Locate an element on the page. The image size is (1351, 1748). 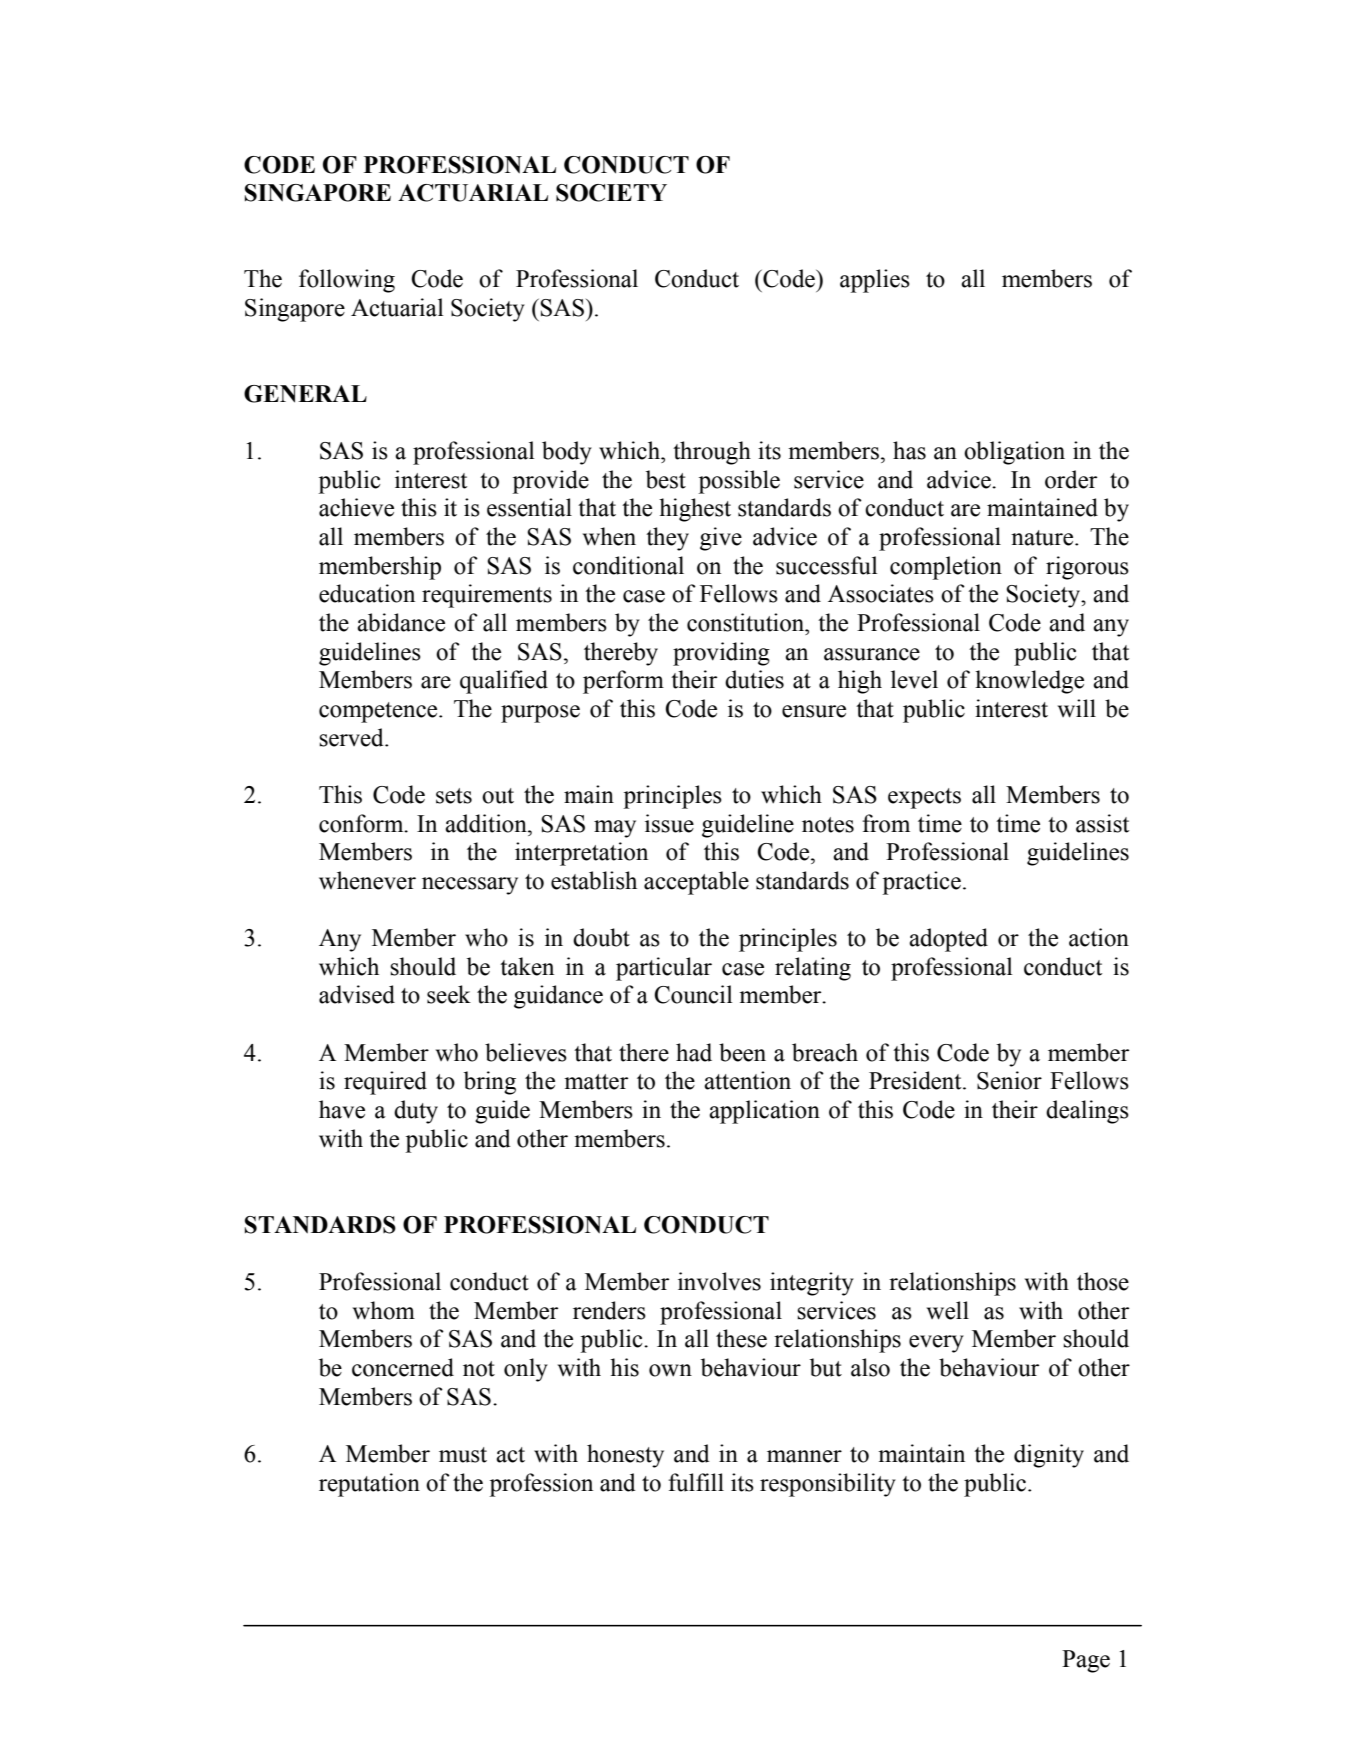
own is located at coordinates (670, 1370).
